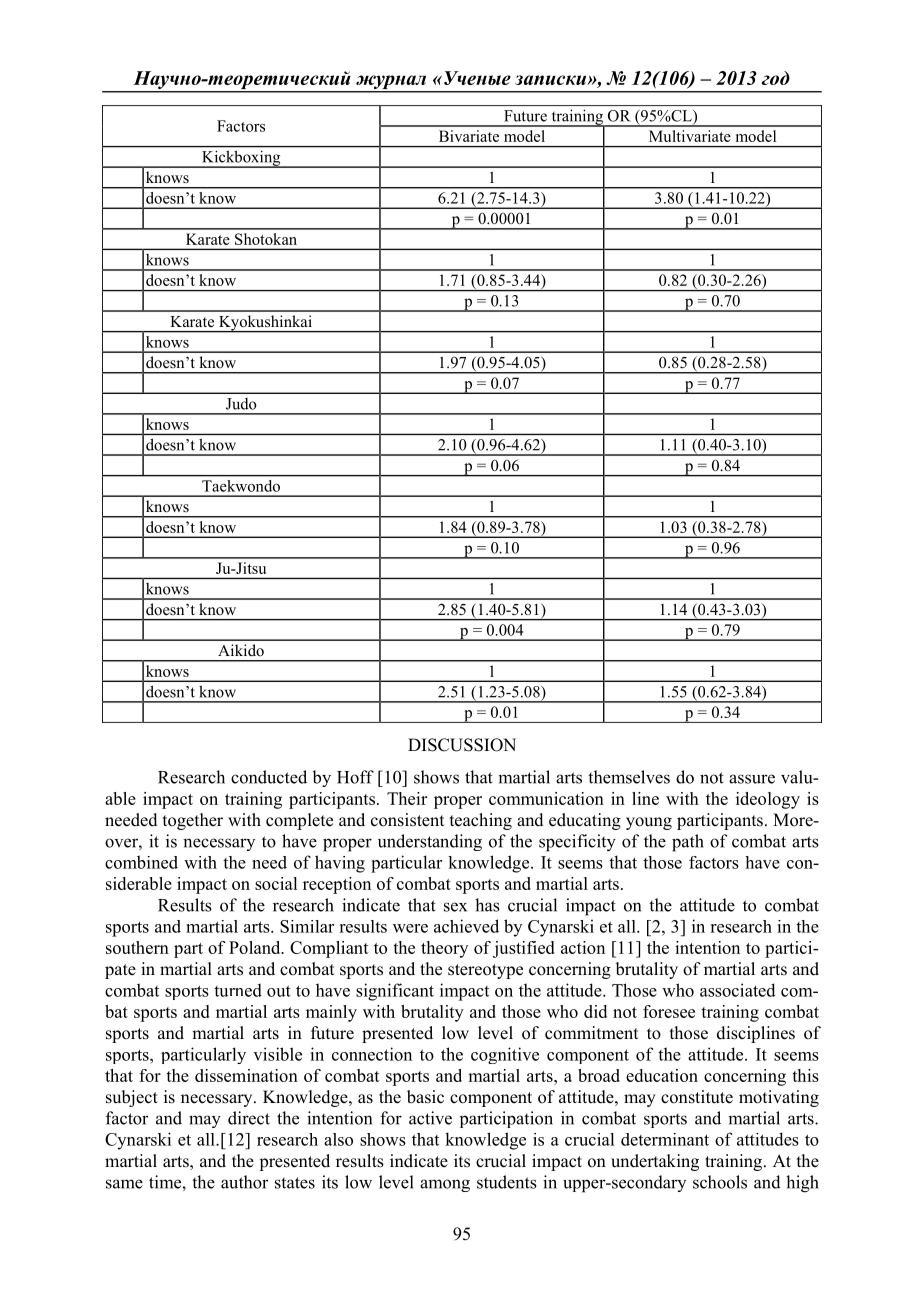 The image size is (924, 1314). Describe the element at coordinates (752, 779) in the screenshot. I see `assure` at that location.
